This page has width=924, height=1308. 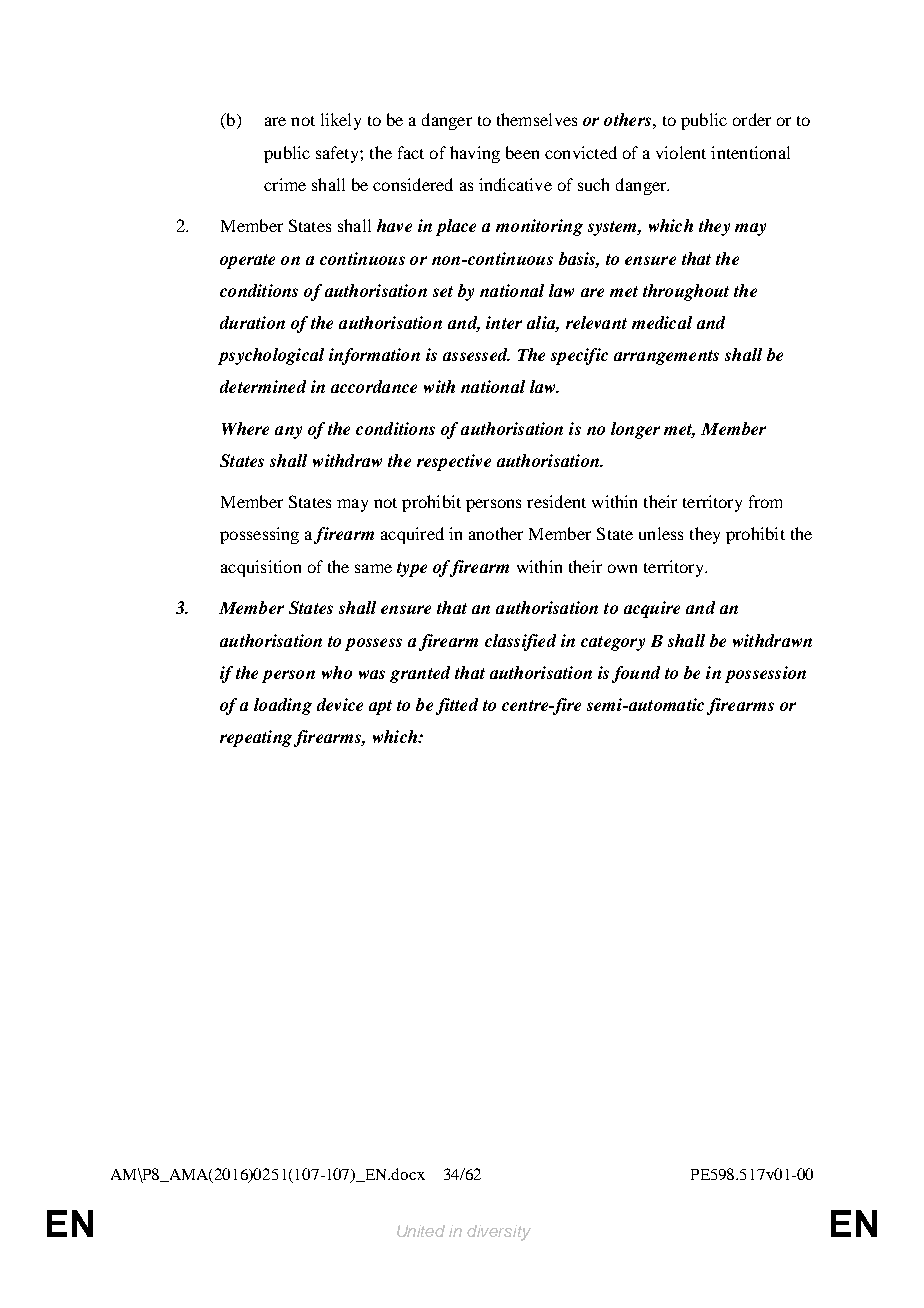 What do you see at coordinates (681, 152) in the page?
I see `violent` at bounding box center [681, 152].
